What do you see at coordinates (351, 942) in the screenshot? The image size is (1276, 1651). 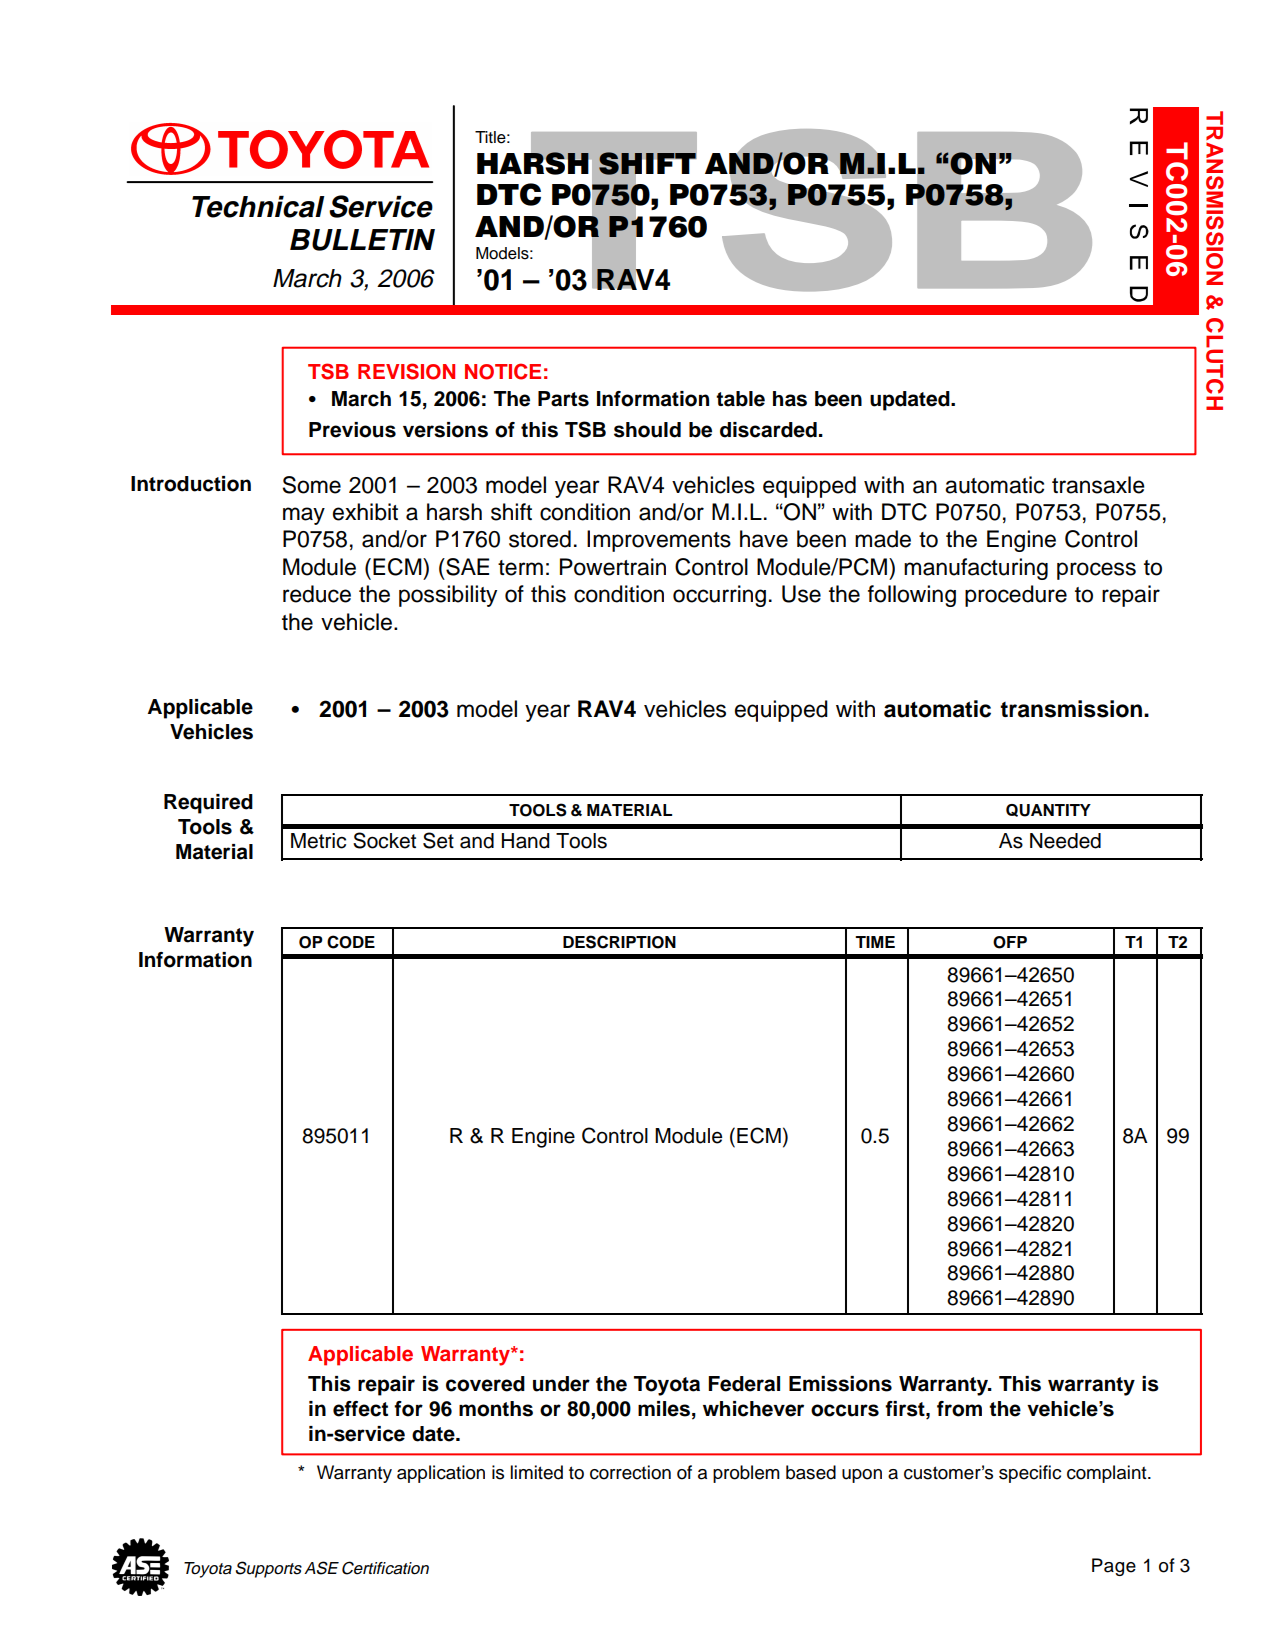 I see `CODE` at bounding box center [351, 942].
